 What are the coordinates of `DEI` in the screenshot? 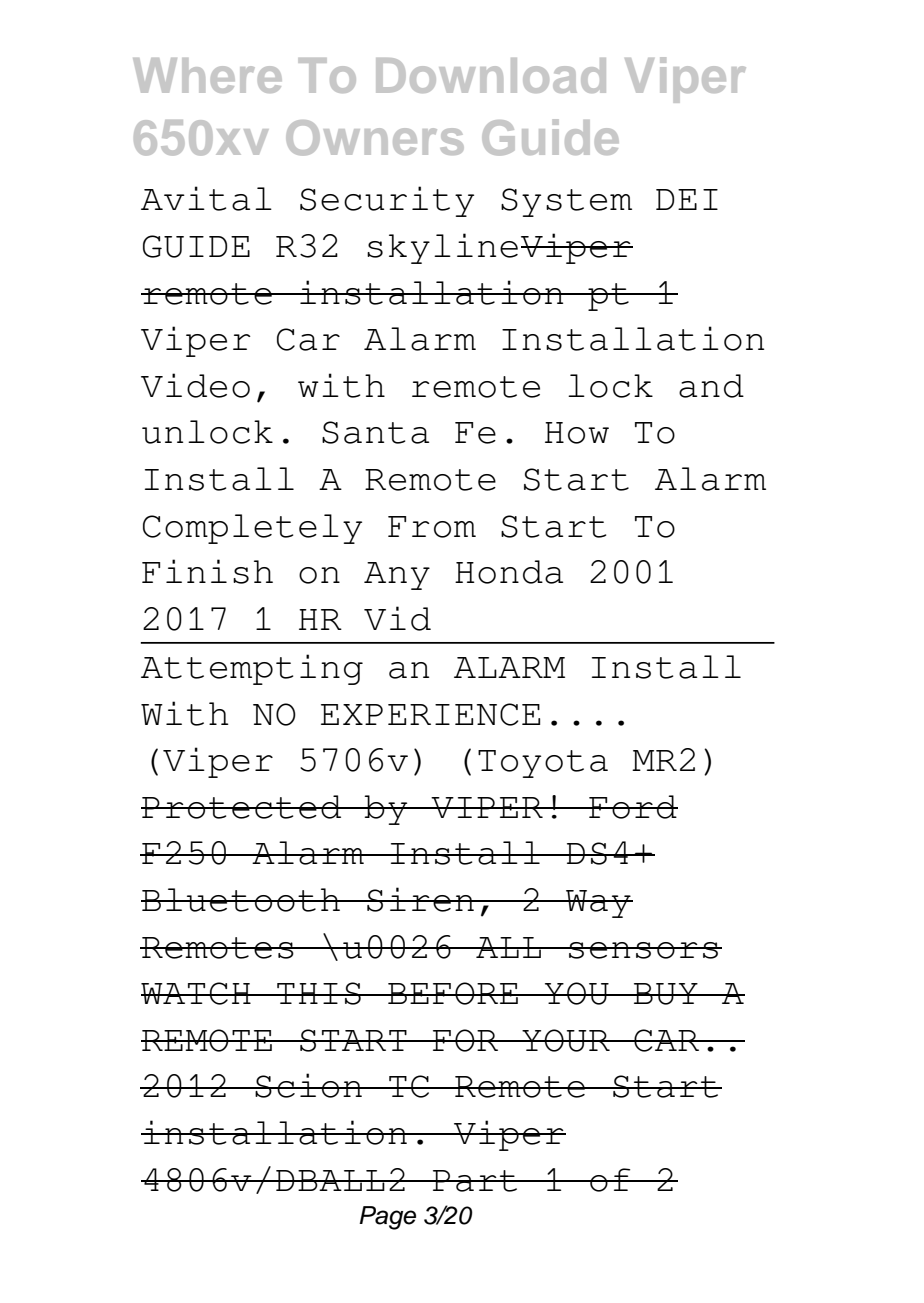 It's located at (687, 199).
